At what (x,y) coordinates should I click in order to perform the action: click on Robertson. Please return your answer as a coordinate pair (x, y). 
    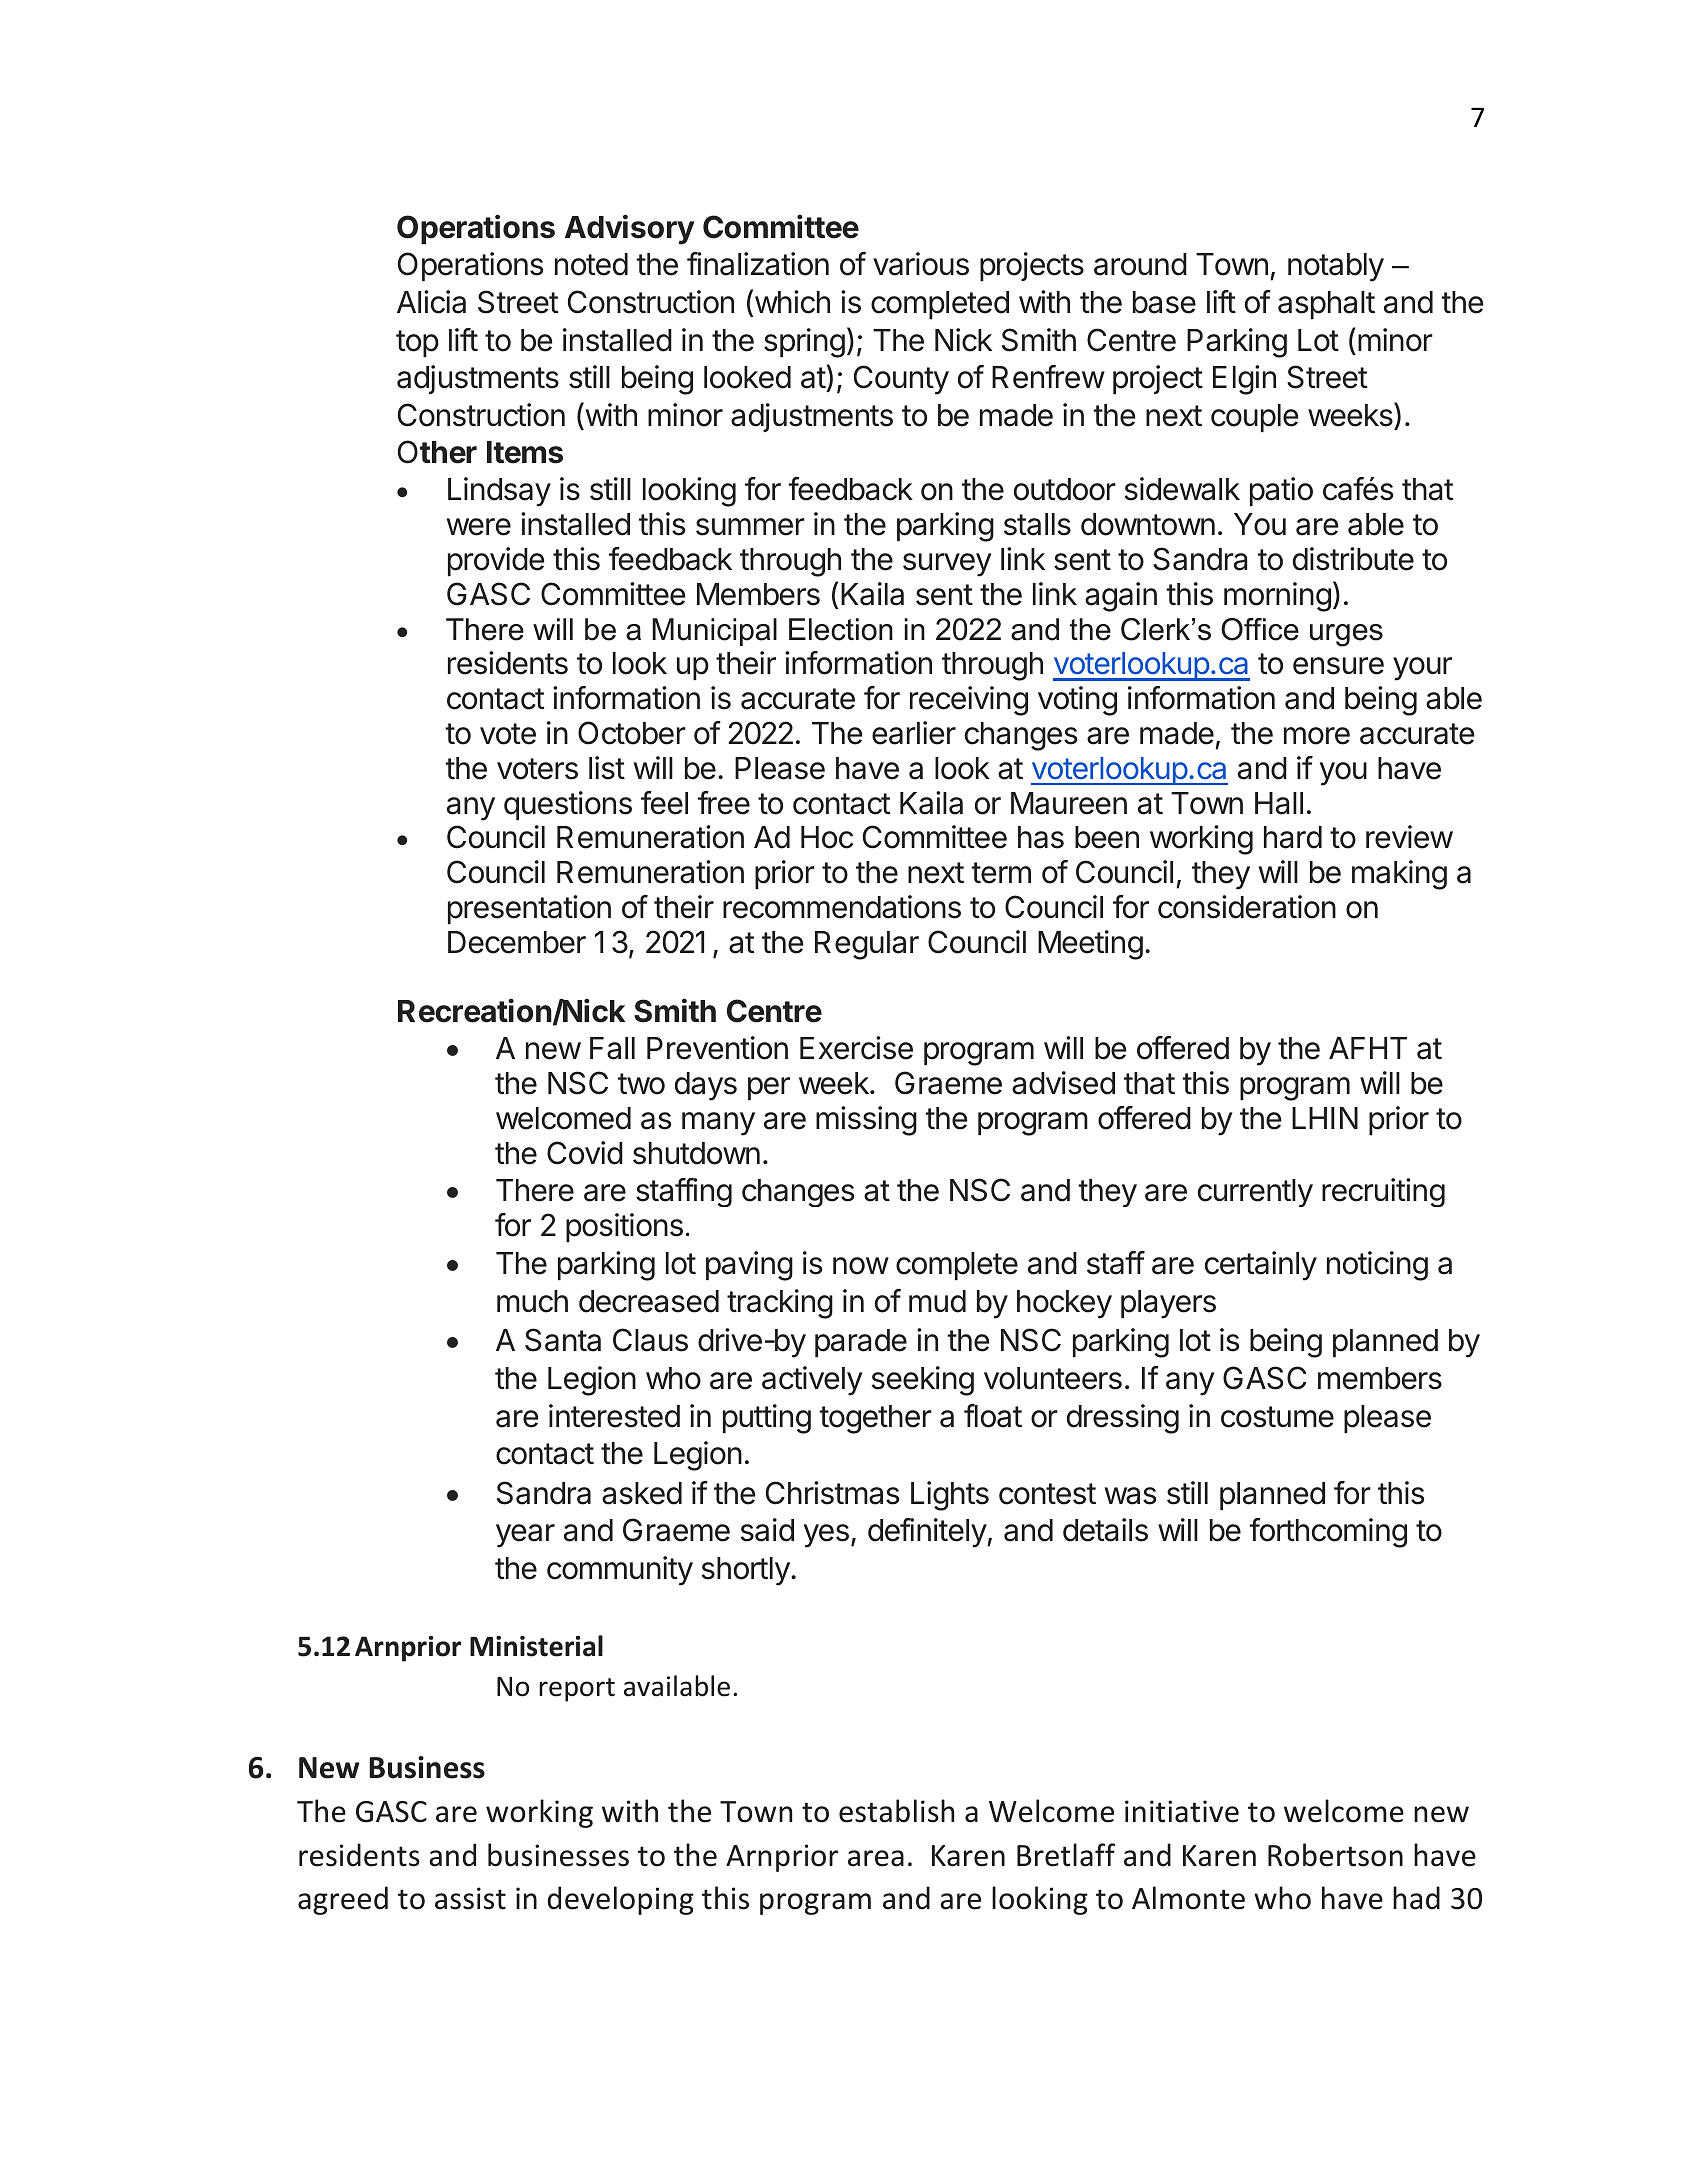
    Looking at the image, I should click on (1335, 1855).
